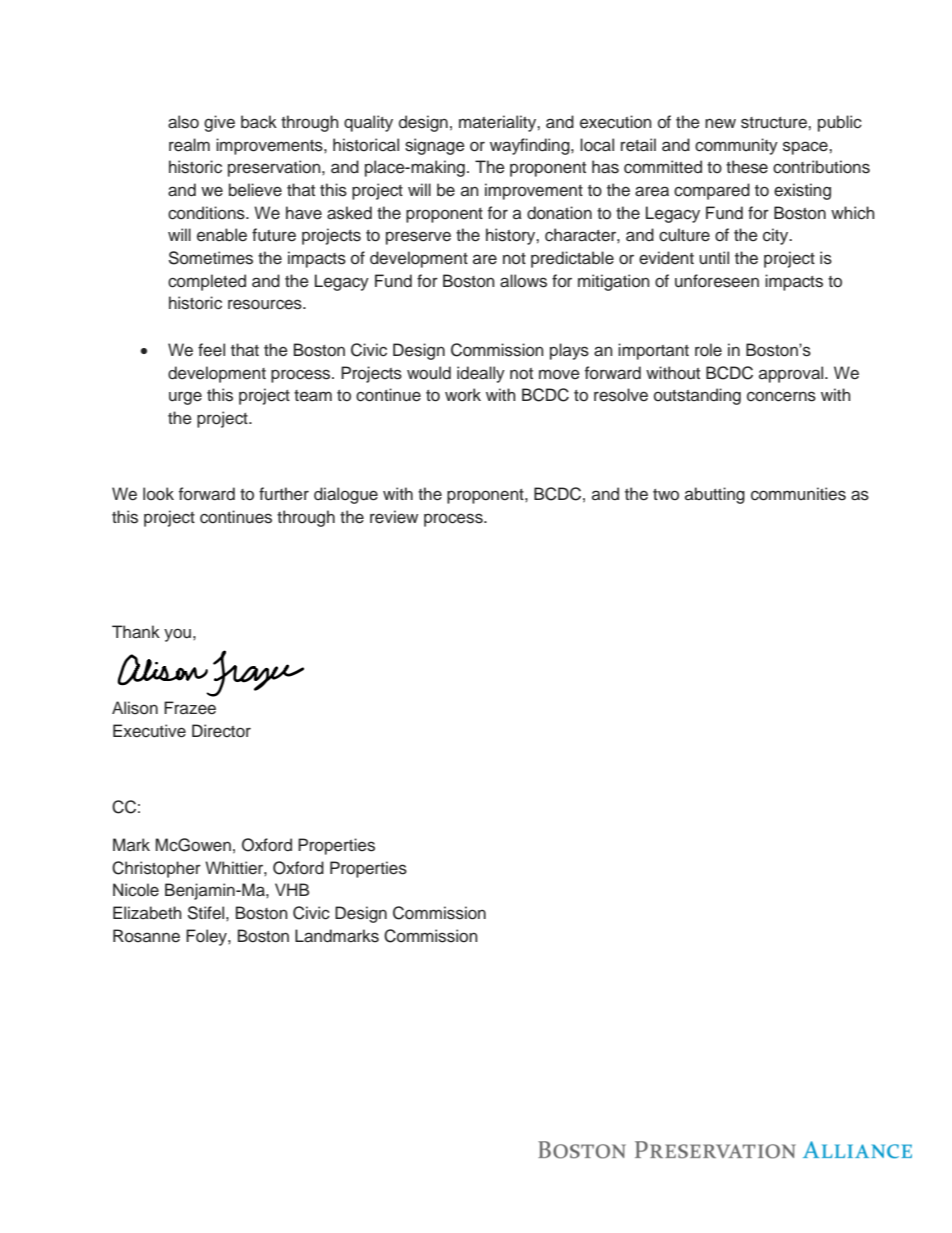 The width and height of the screenshot is (952, 1233). Describe the element at coordinates (147, 912) in the screenshot. I see `Elizabeth` at that location.
